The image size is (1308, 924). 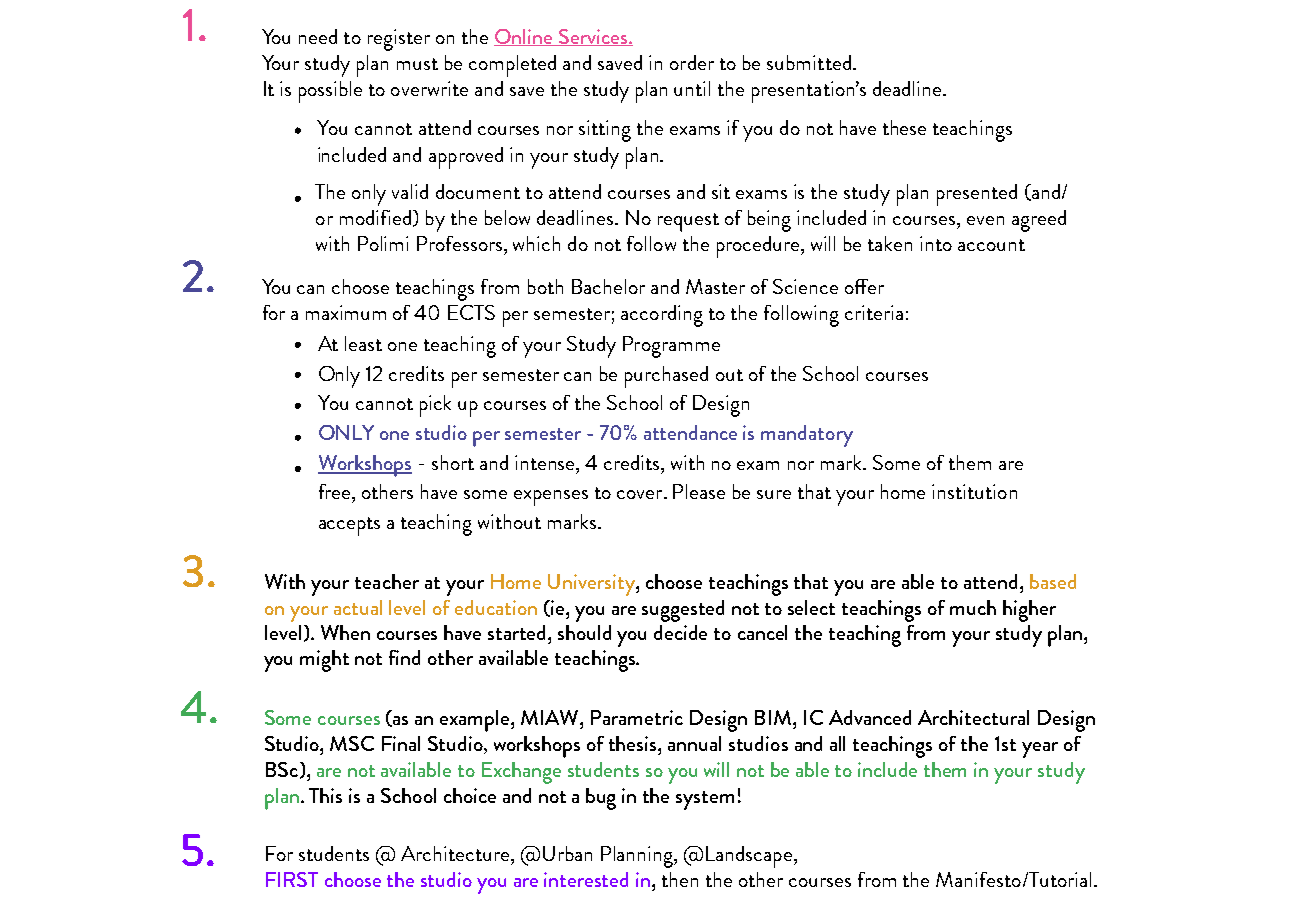 What do you see at coordinates (692, 62) in the screenshot?
I see `order` at bounding box center [692, 62].
